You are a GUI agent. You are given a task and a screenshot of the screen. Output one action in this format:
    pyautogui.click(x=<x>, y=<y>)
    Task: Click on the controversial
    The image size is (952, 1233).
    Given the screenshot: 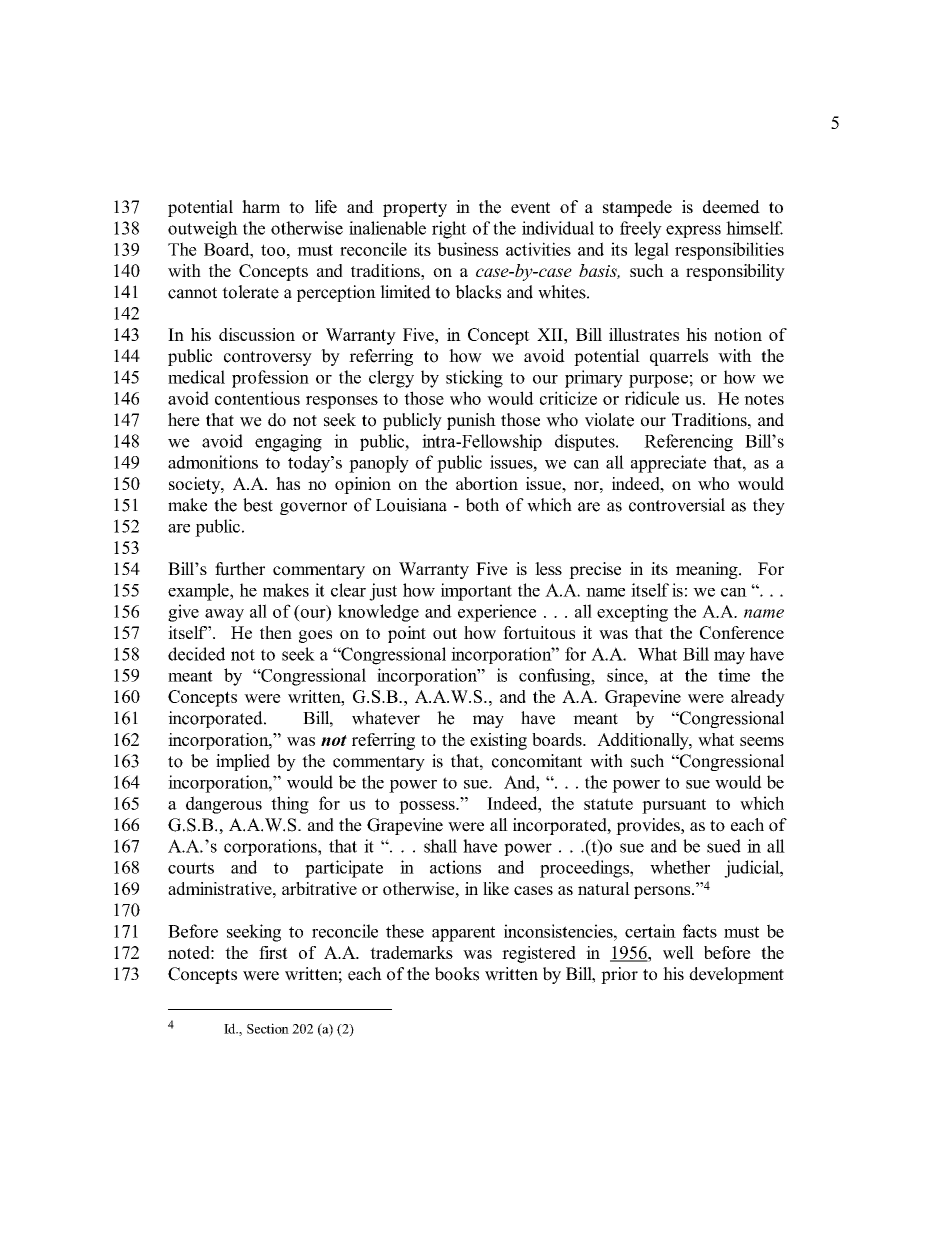 What is the action you would take?
    pyautogui.click(x=677, y=505)
